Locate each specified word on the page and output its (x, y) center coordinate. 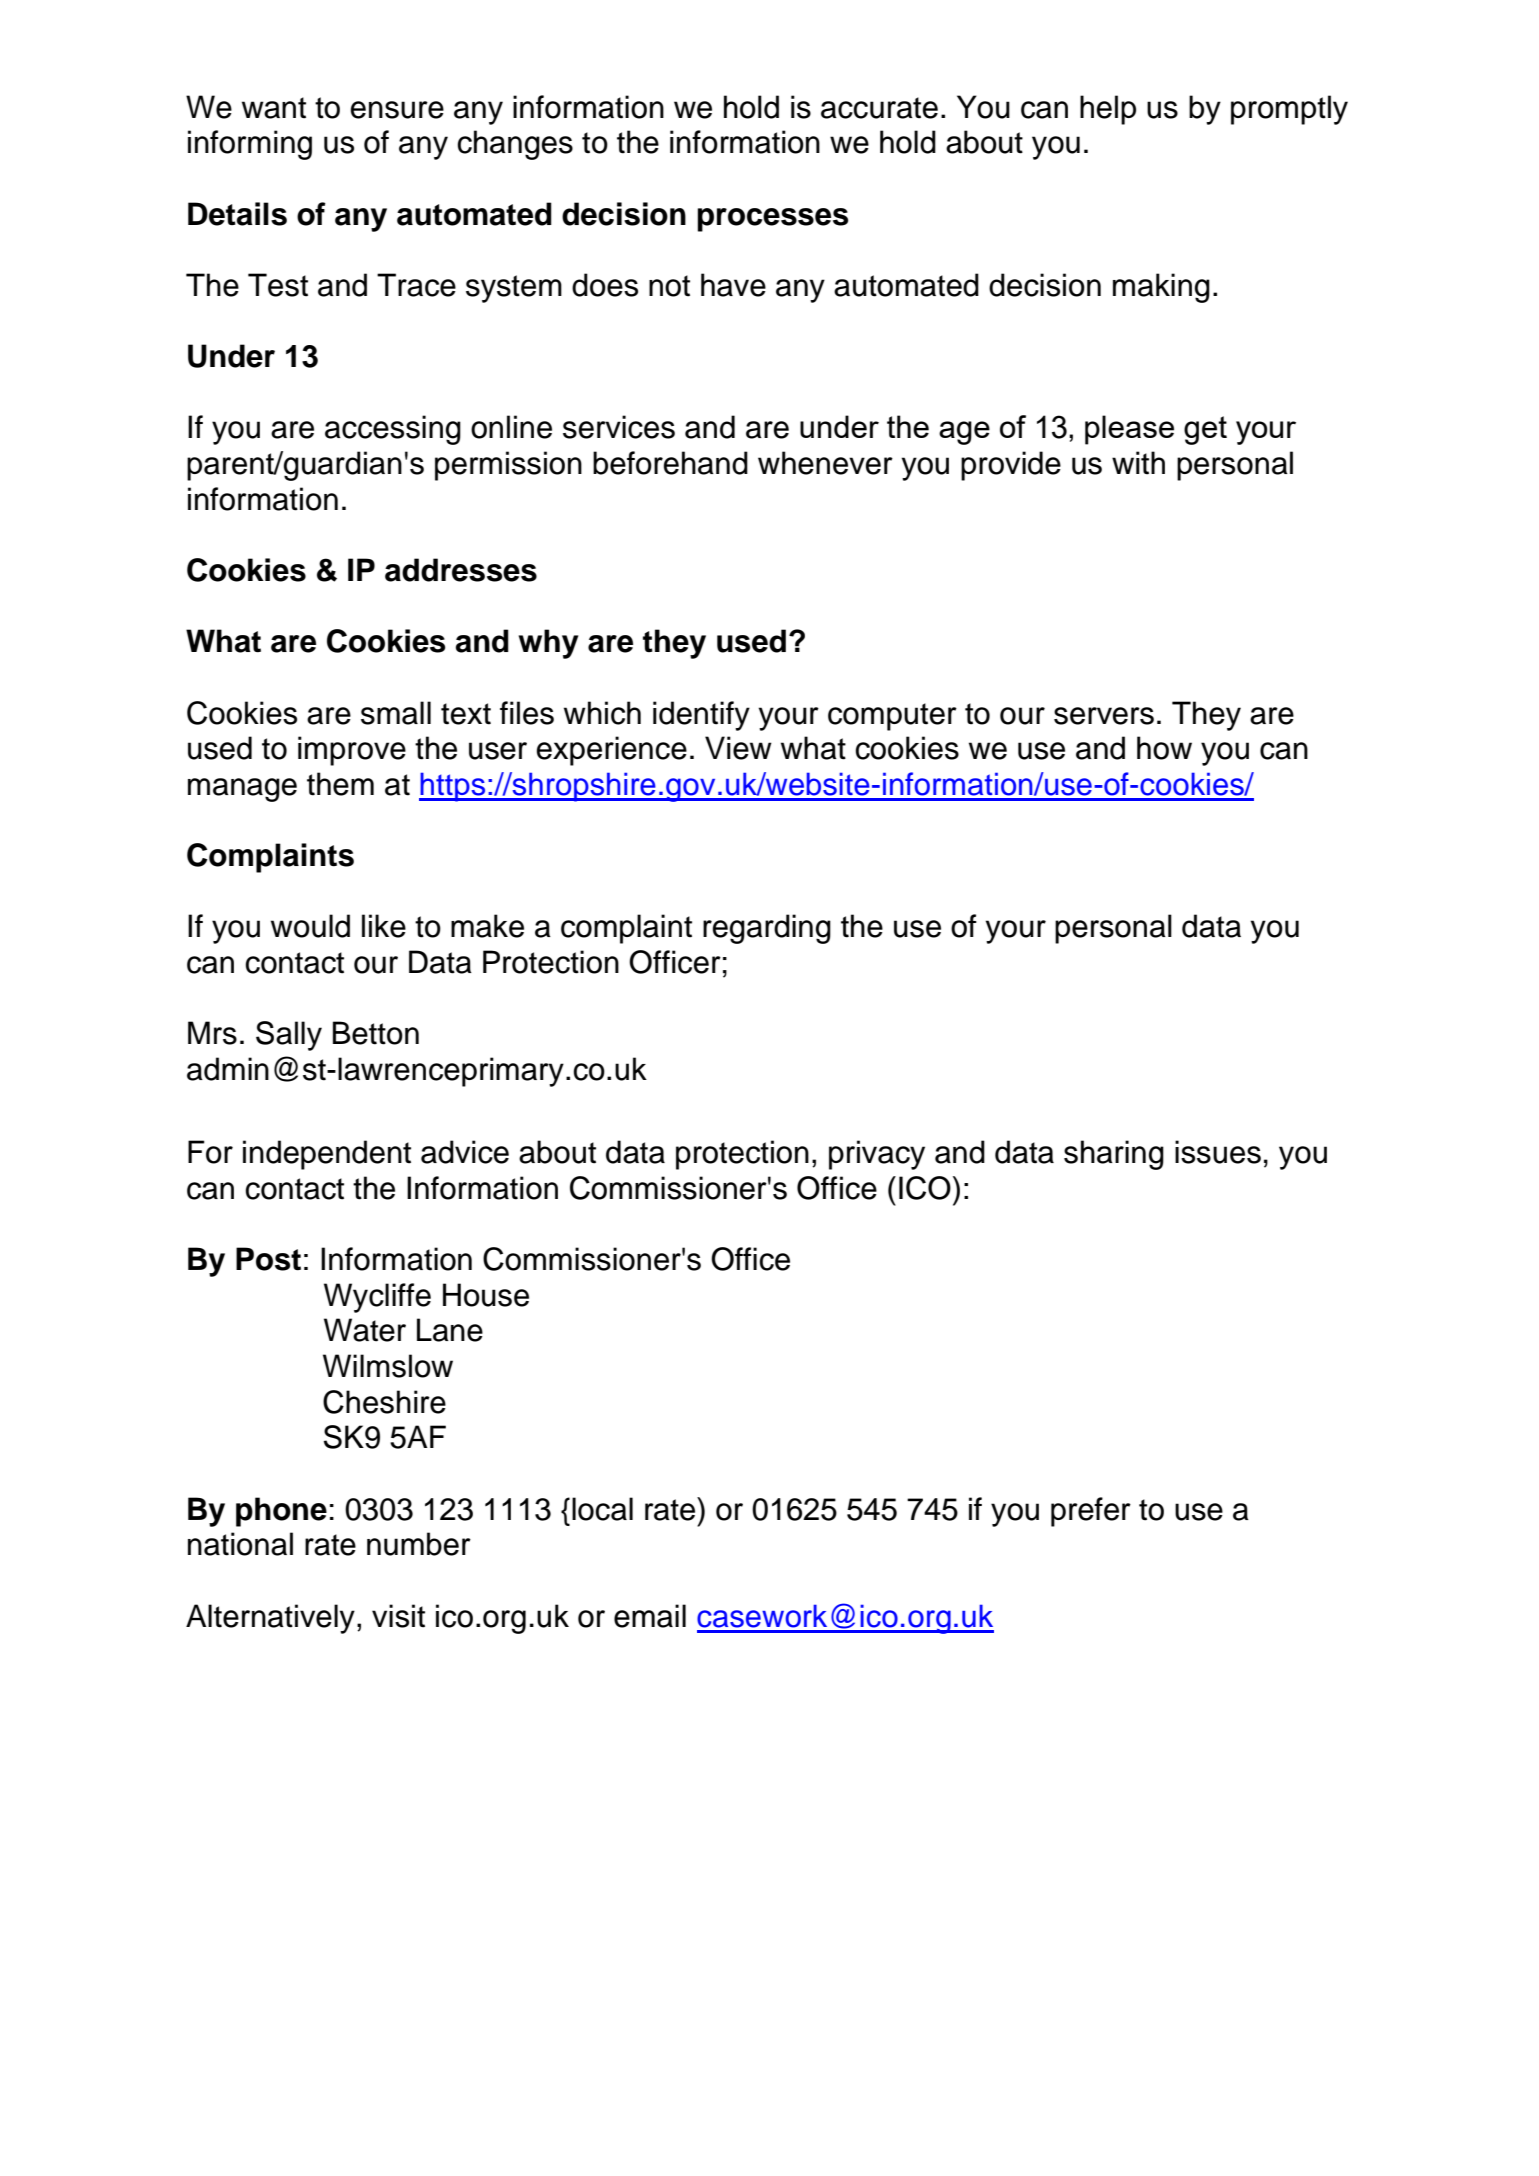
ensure (397, 110)
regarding (767, 929)
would (310, 926)
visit (398, 1616)
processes (772, 220)
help (1108, 110)
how (1164, 748)
